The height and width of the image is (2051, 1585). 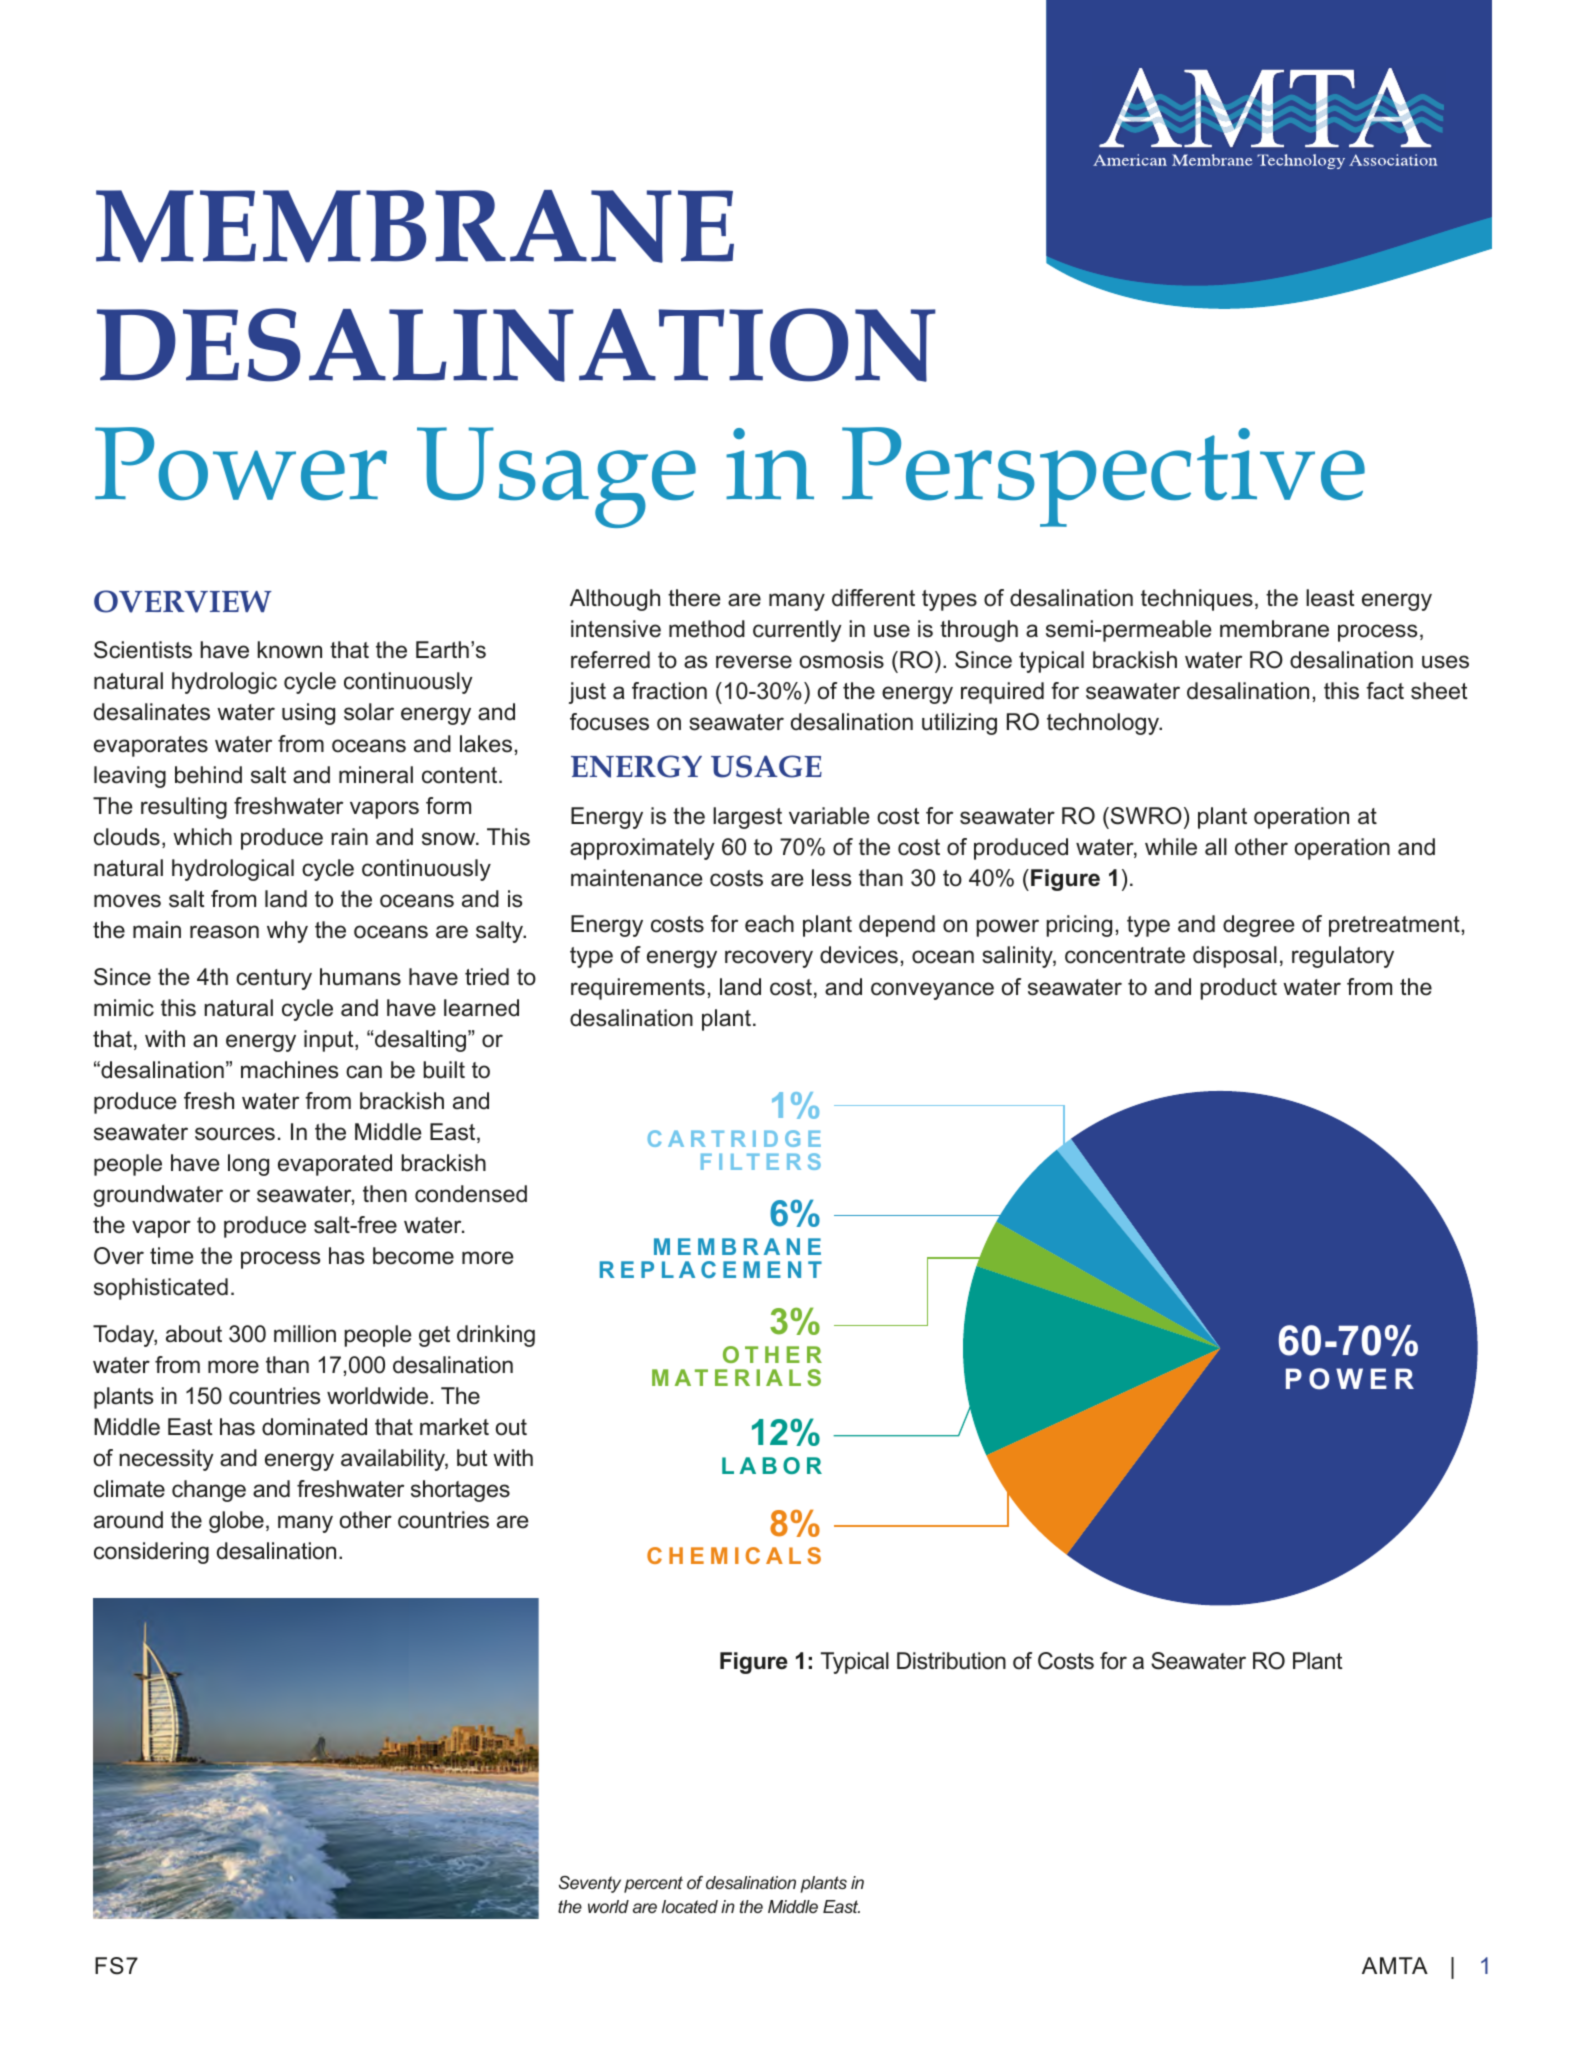 I want to click on less, so click(x=831, y=878).
